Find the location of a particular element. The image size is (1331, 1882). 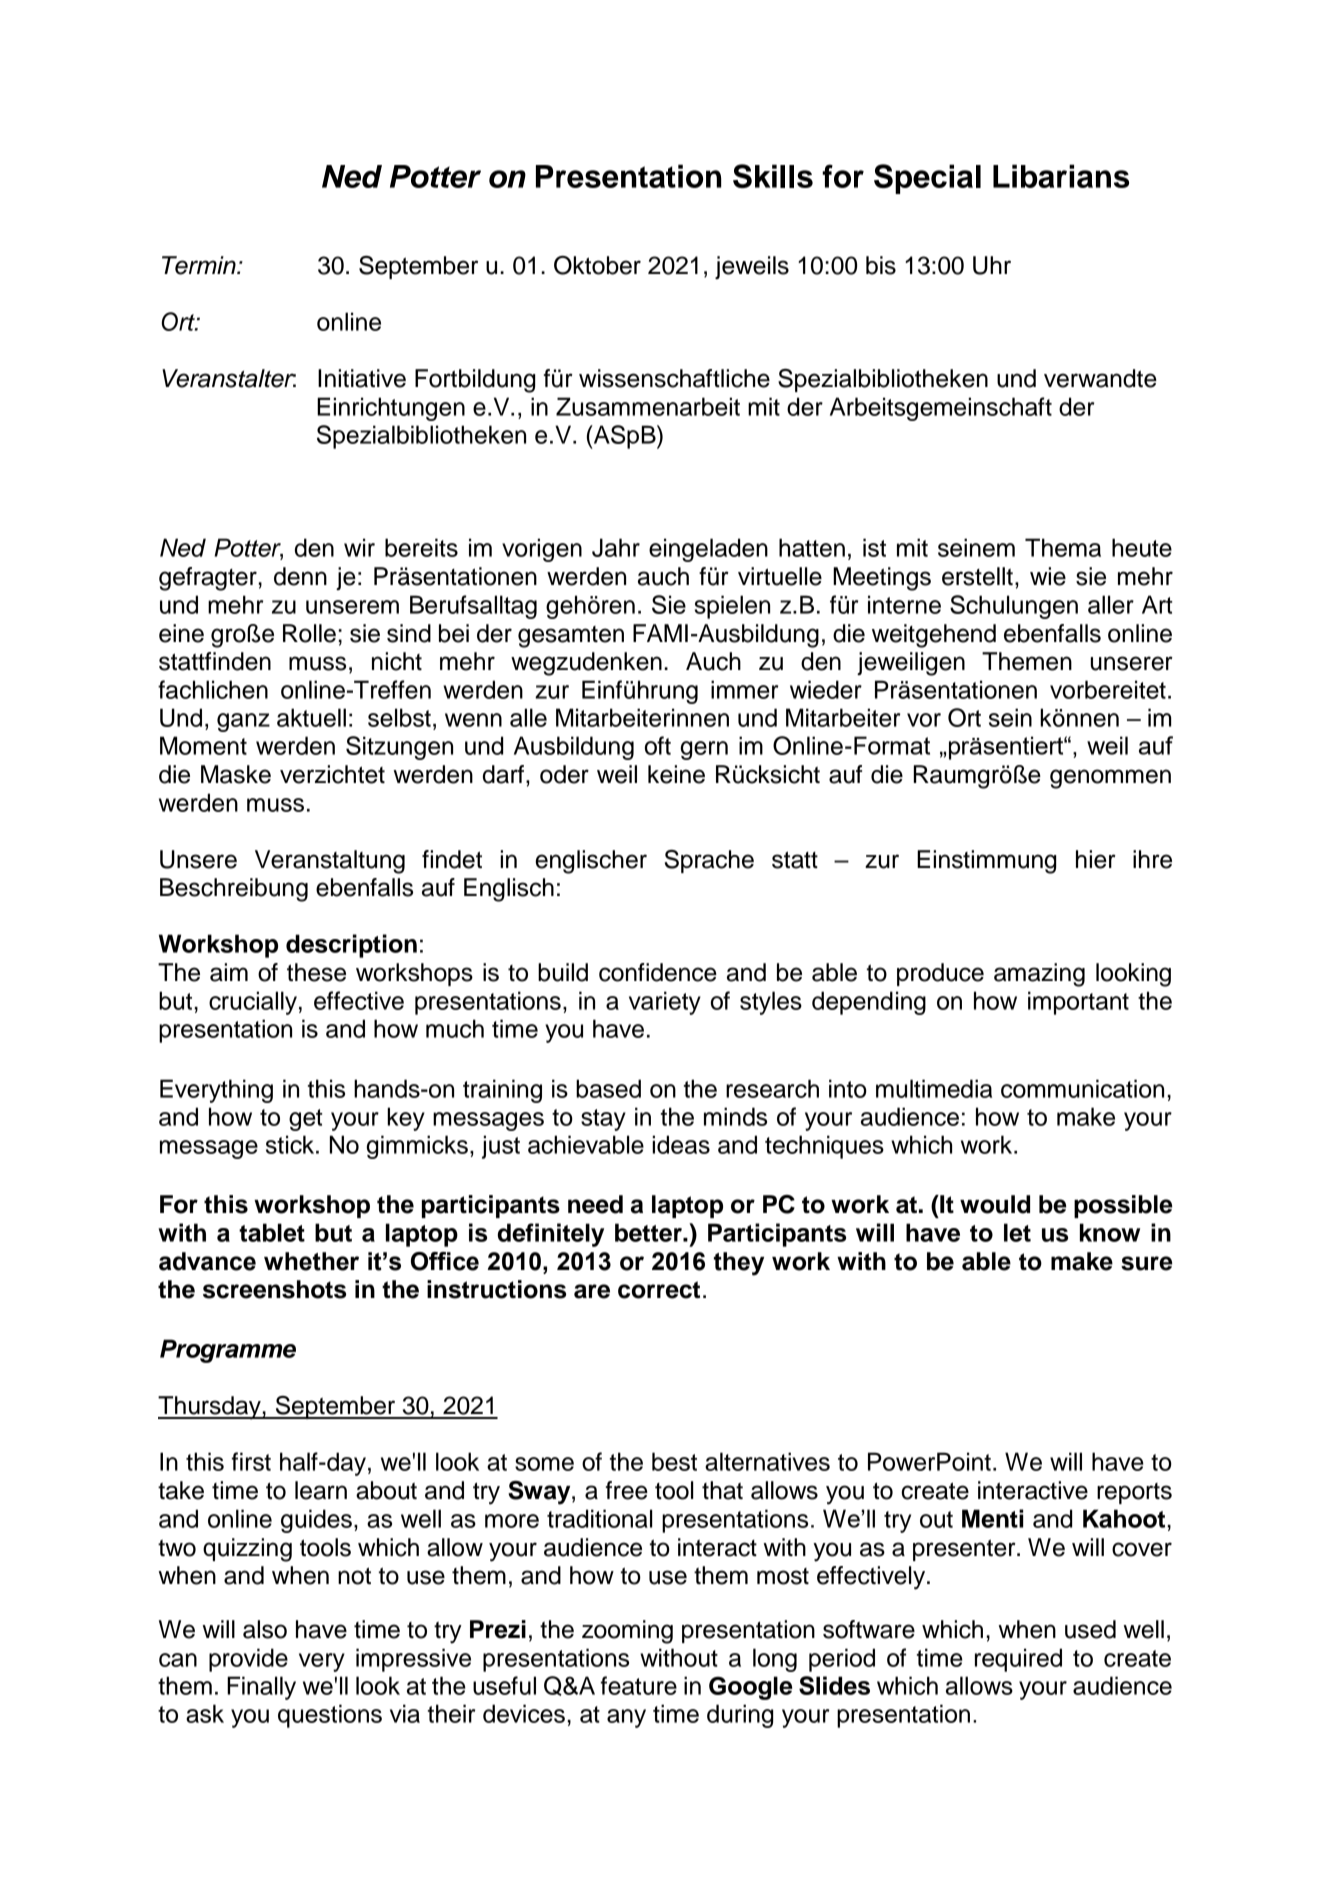

Finally is located at coordinates (261, 1688).
